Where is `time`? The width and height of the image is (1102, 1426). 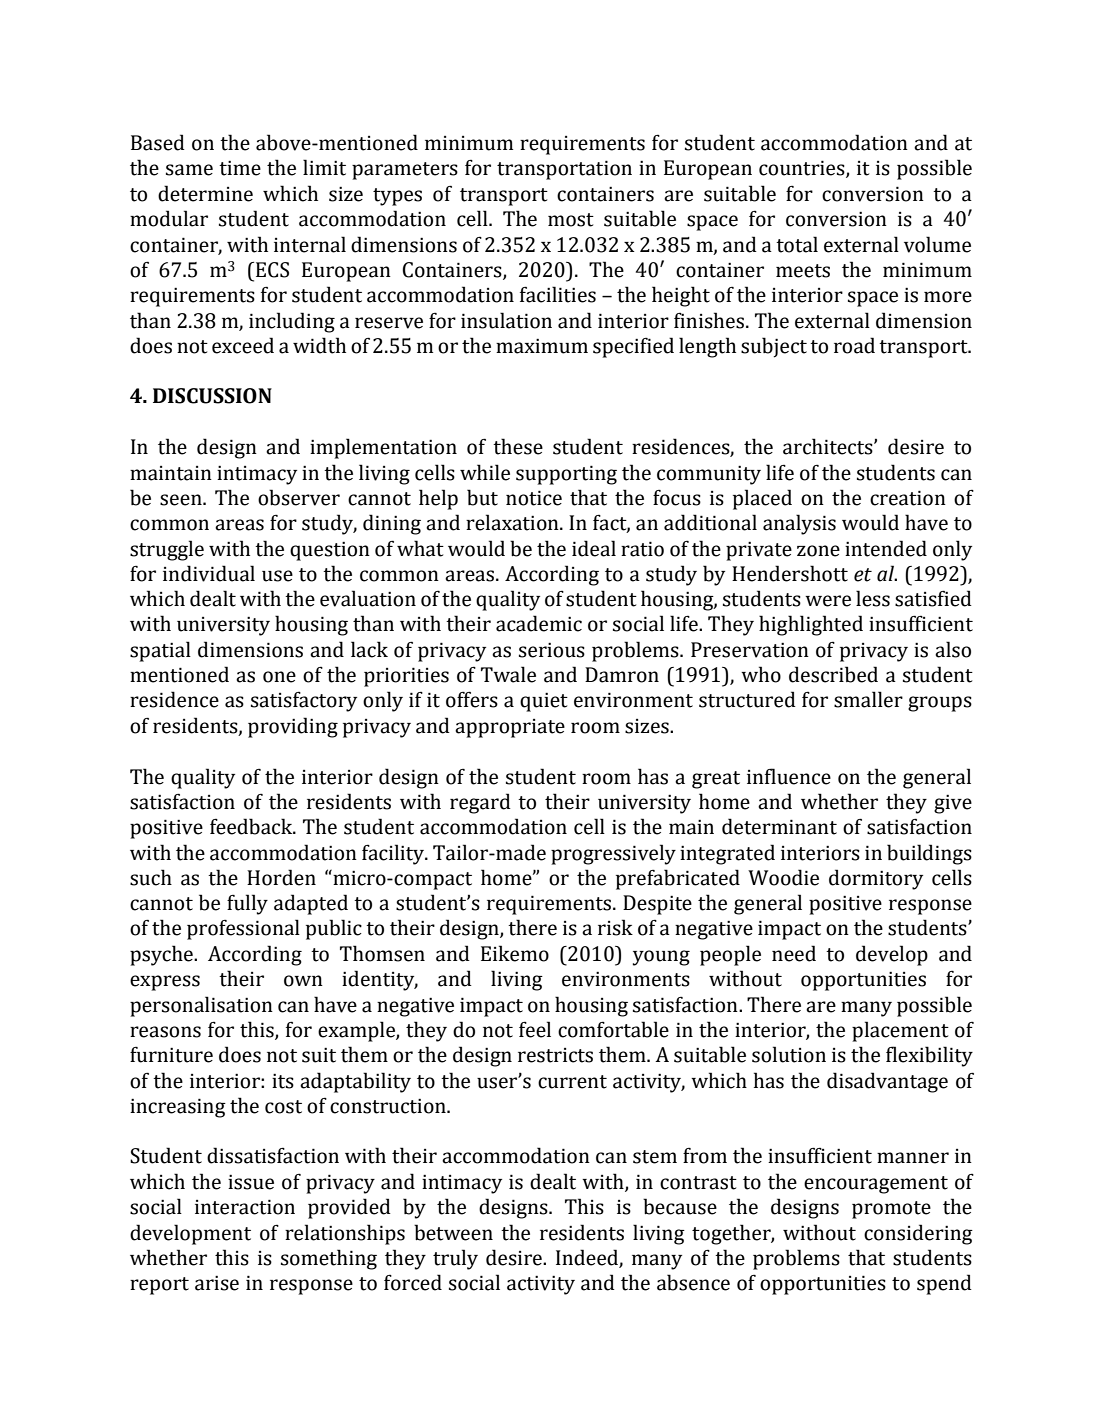 time is located at coordinates (240, 168).
